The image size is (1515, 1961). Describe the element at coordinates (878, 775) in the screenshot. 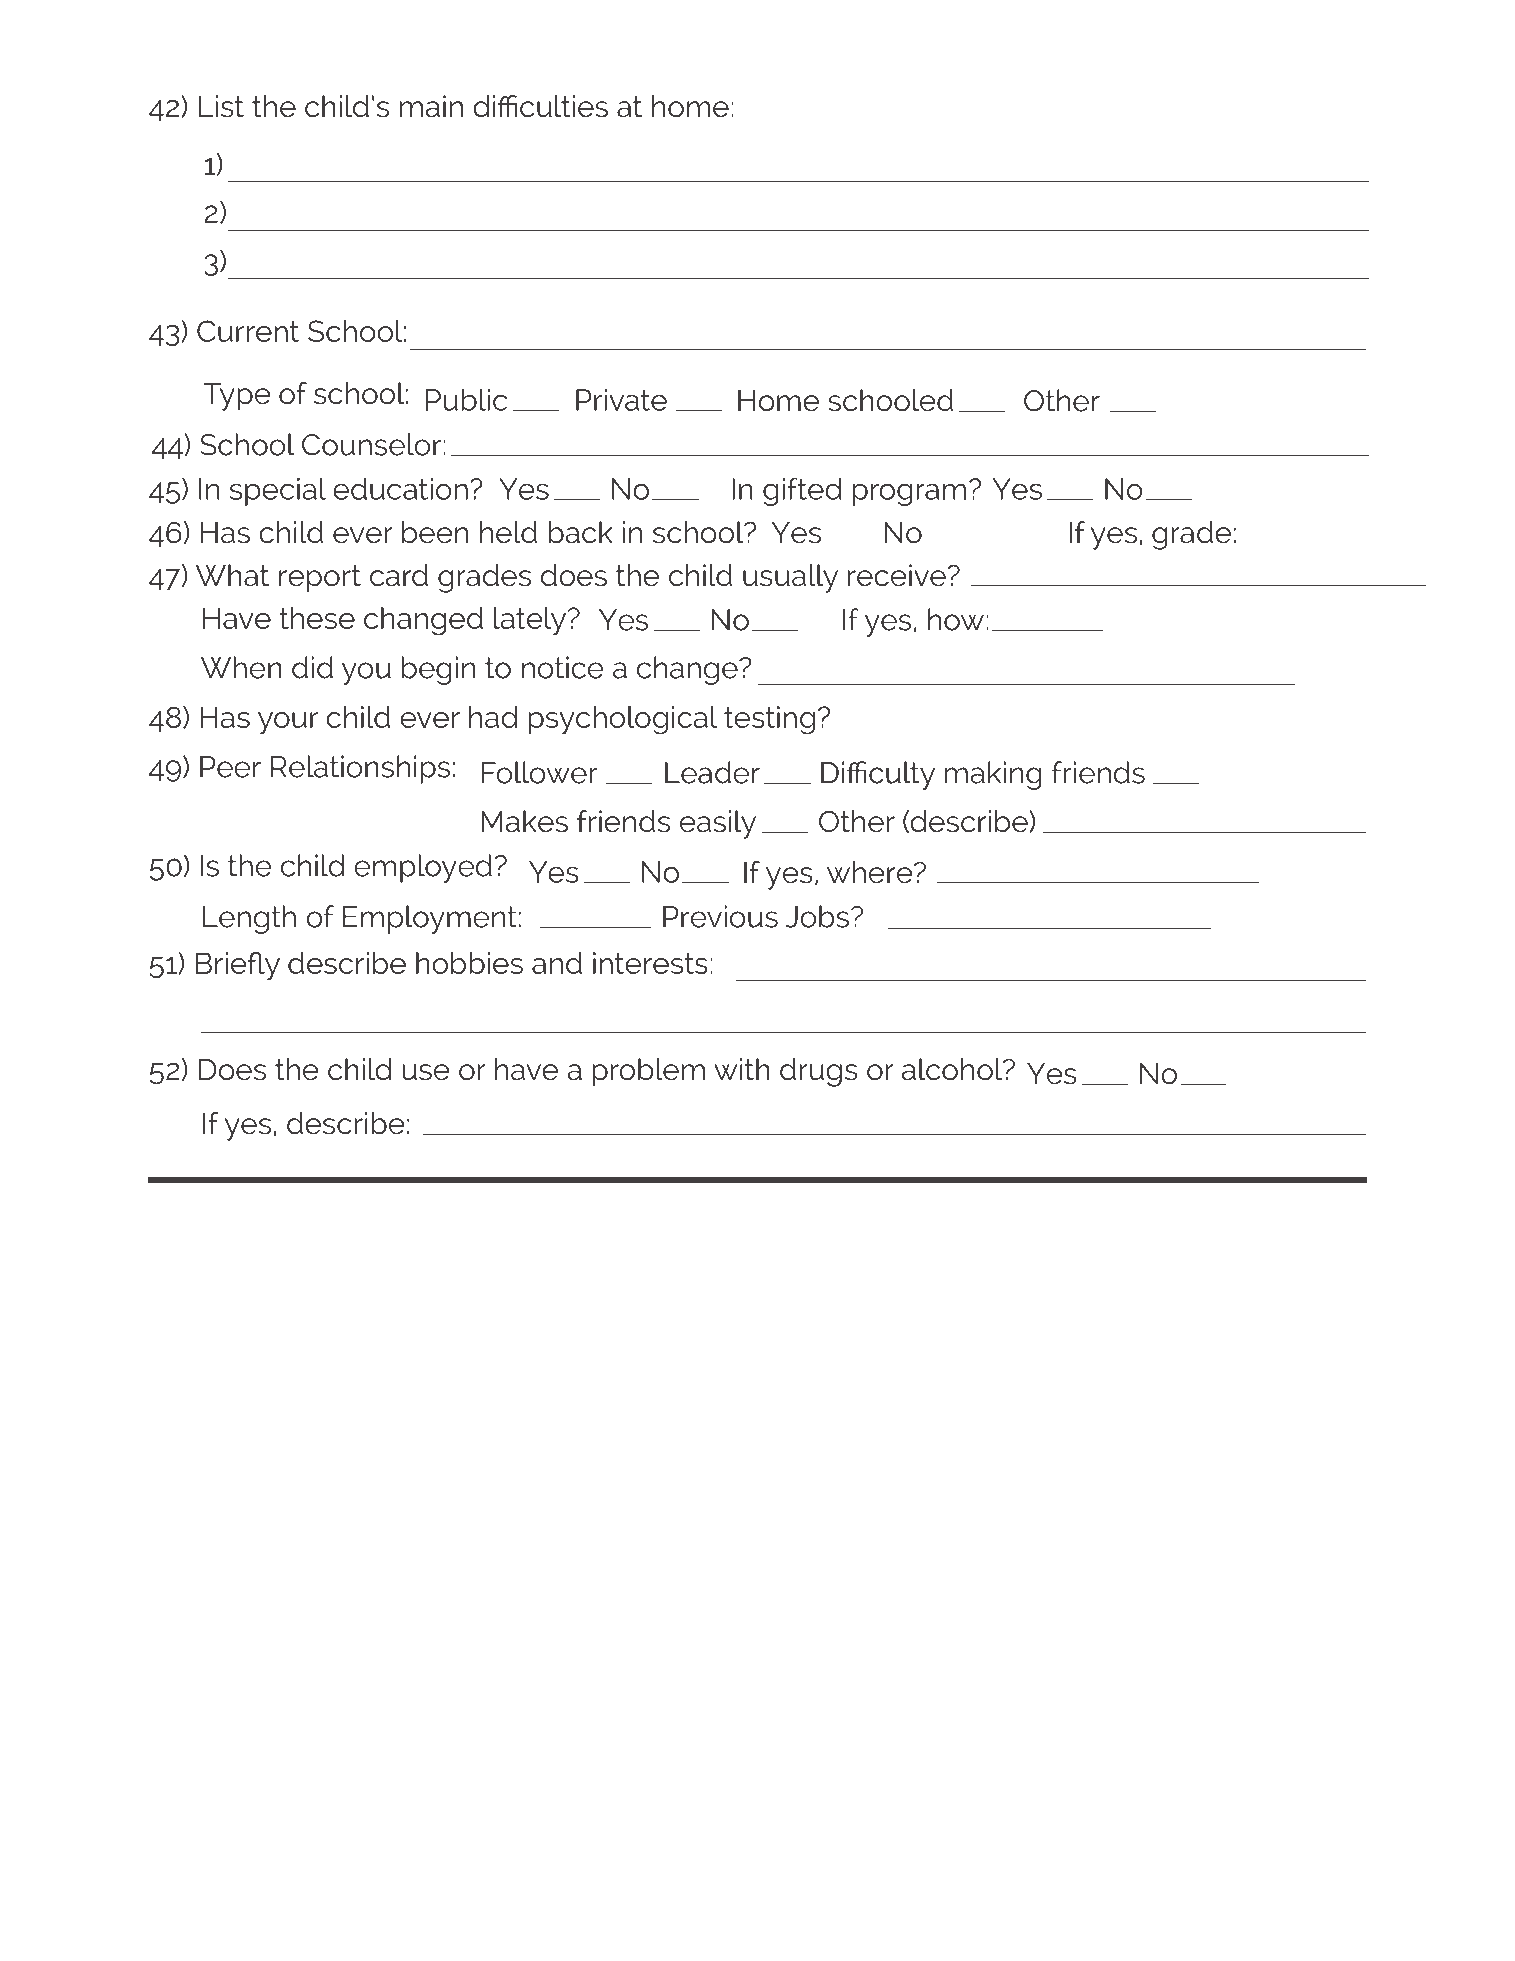

I see `Difficulty` at that location.
